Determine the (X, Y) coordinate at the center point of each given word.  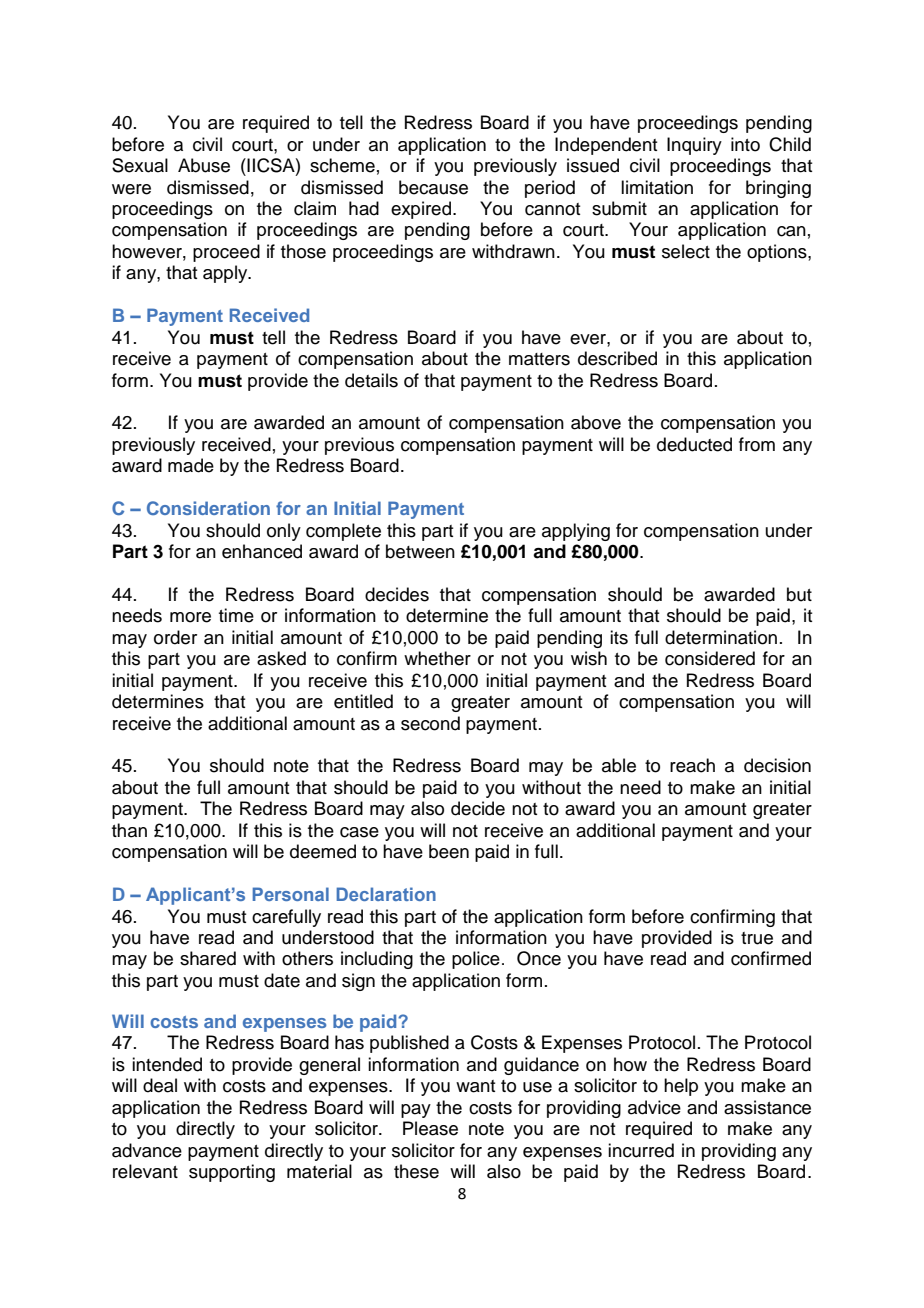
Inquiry (694, 146)
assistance (767, 1107)
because (433, 187)
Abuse (204, 165)
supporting (232, 1173)
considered (710, 658)
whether (437, 658)
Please (430, 1128)
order (175, 637)
